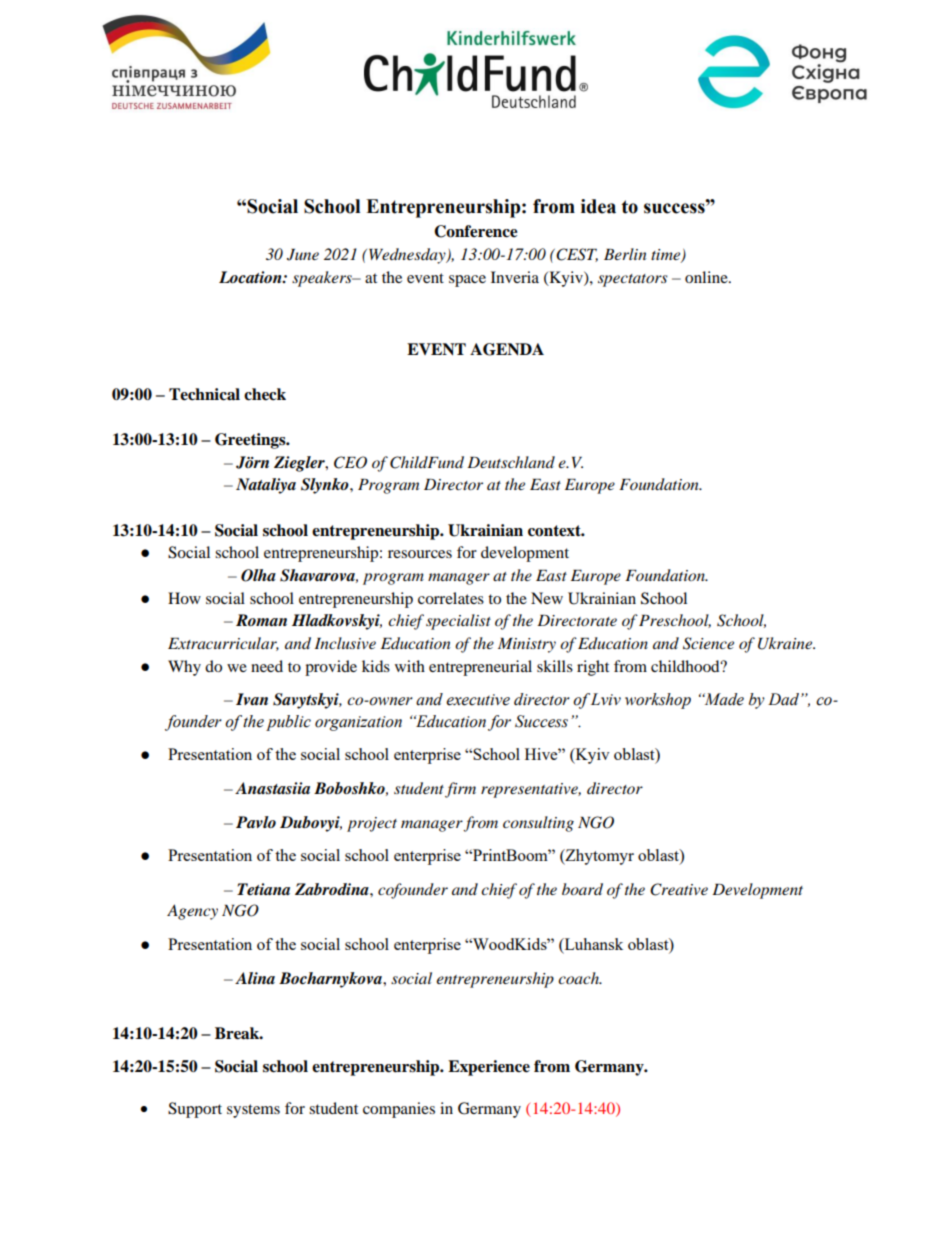 The height and width of the document is (1233, 952). What do you see at coordinates (451, 598) in the document?
I see `correlates` at bounding box center [451, 598].
